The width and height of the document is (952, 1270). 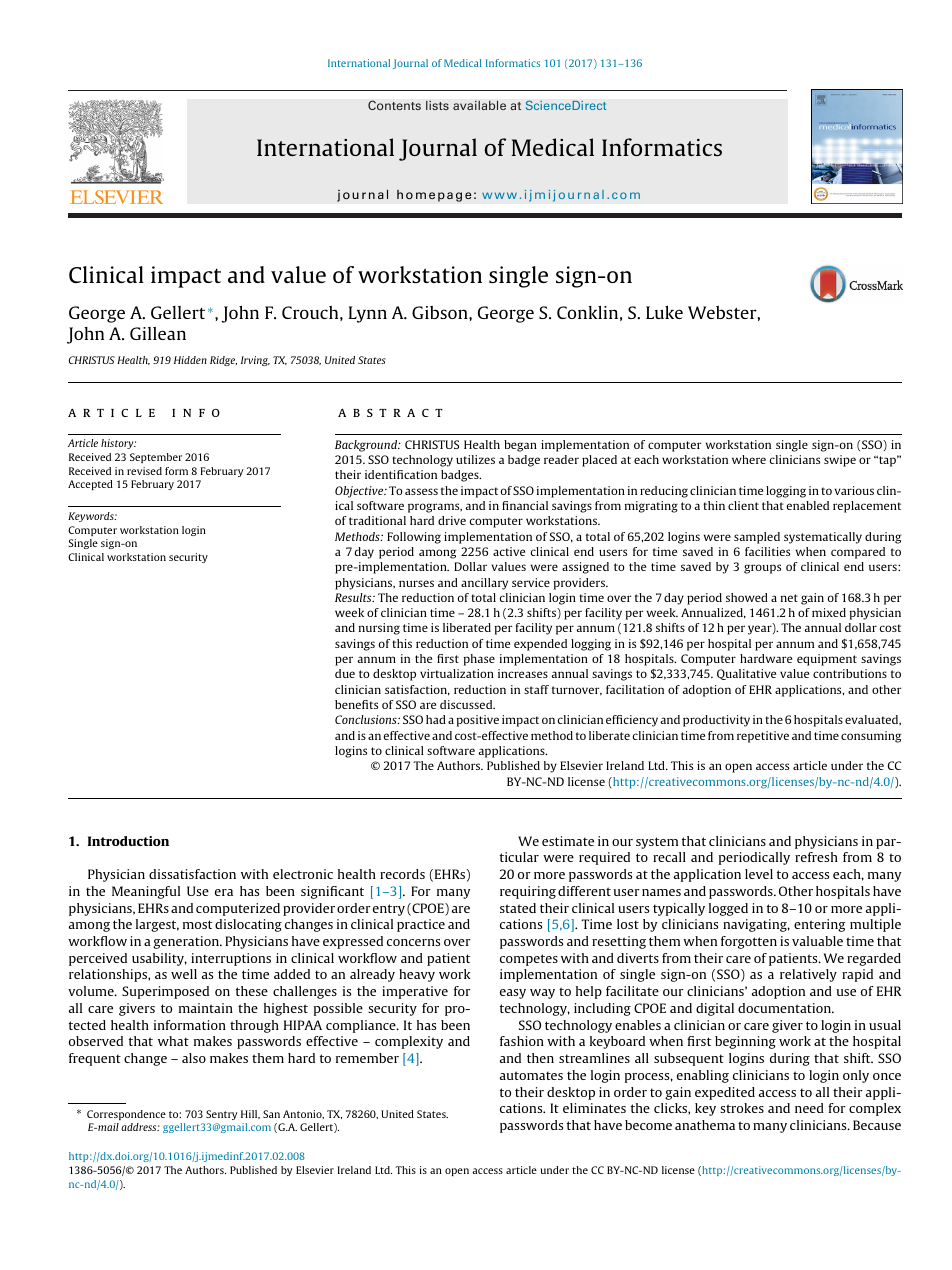 What do you see at coordinates (156, 458) in the document?
I see `September` at bounding box center [156, 458].
